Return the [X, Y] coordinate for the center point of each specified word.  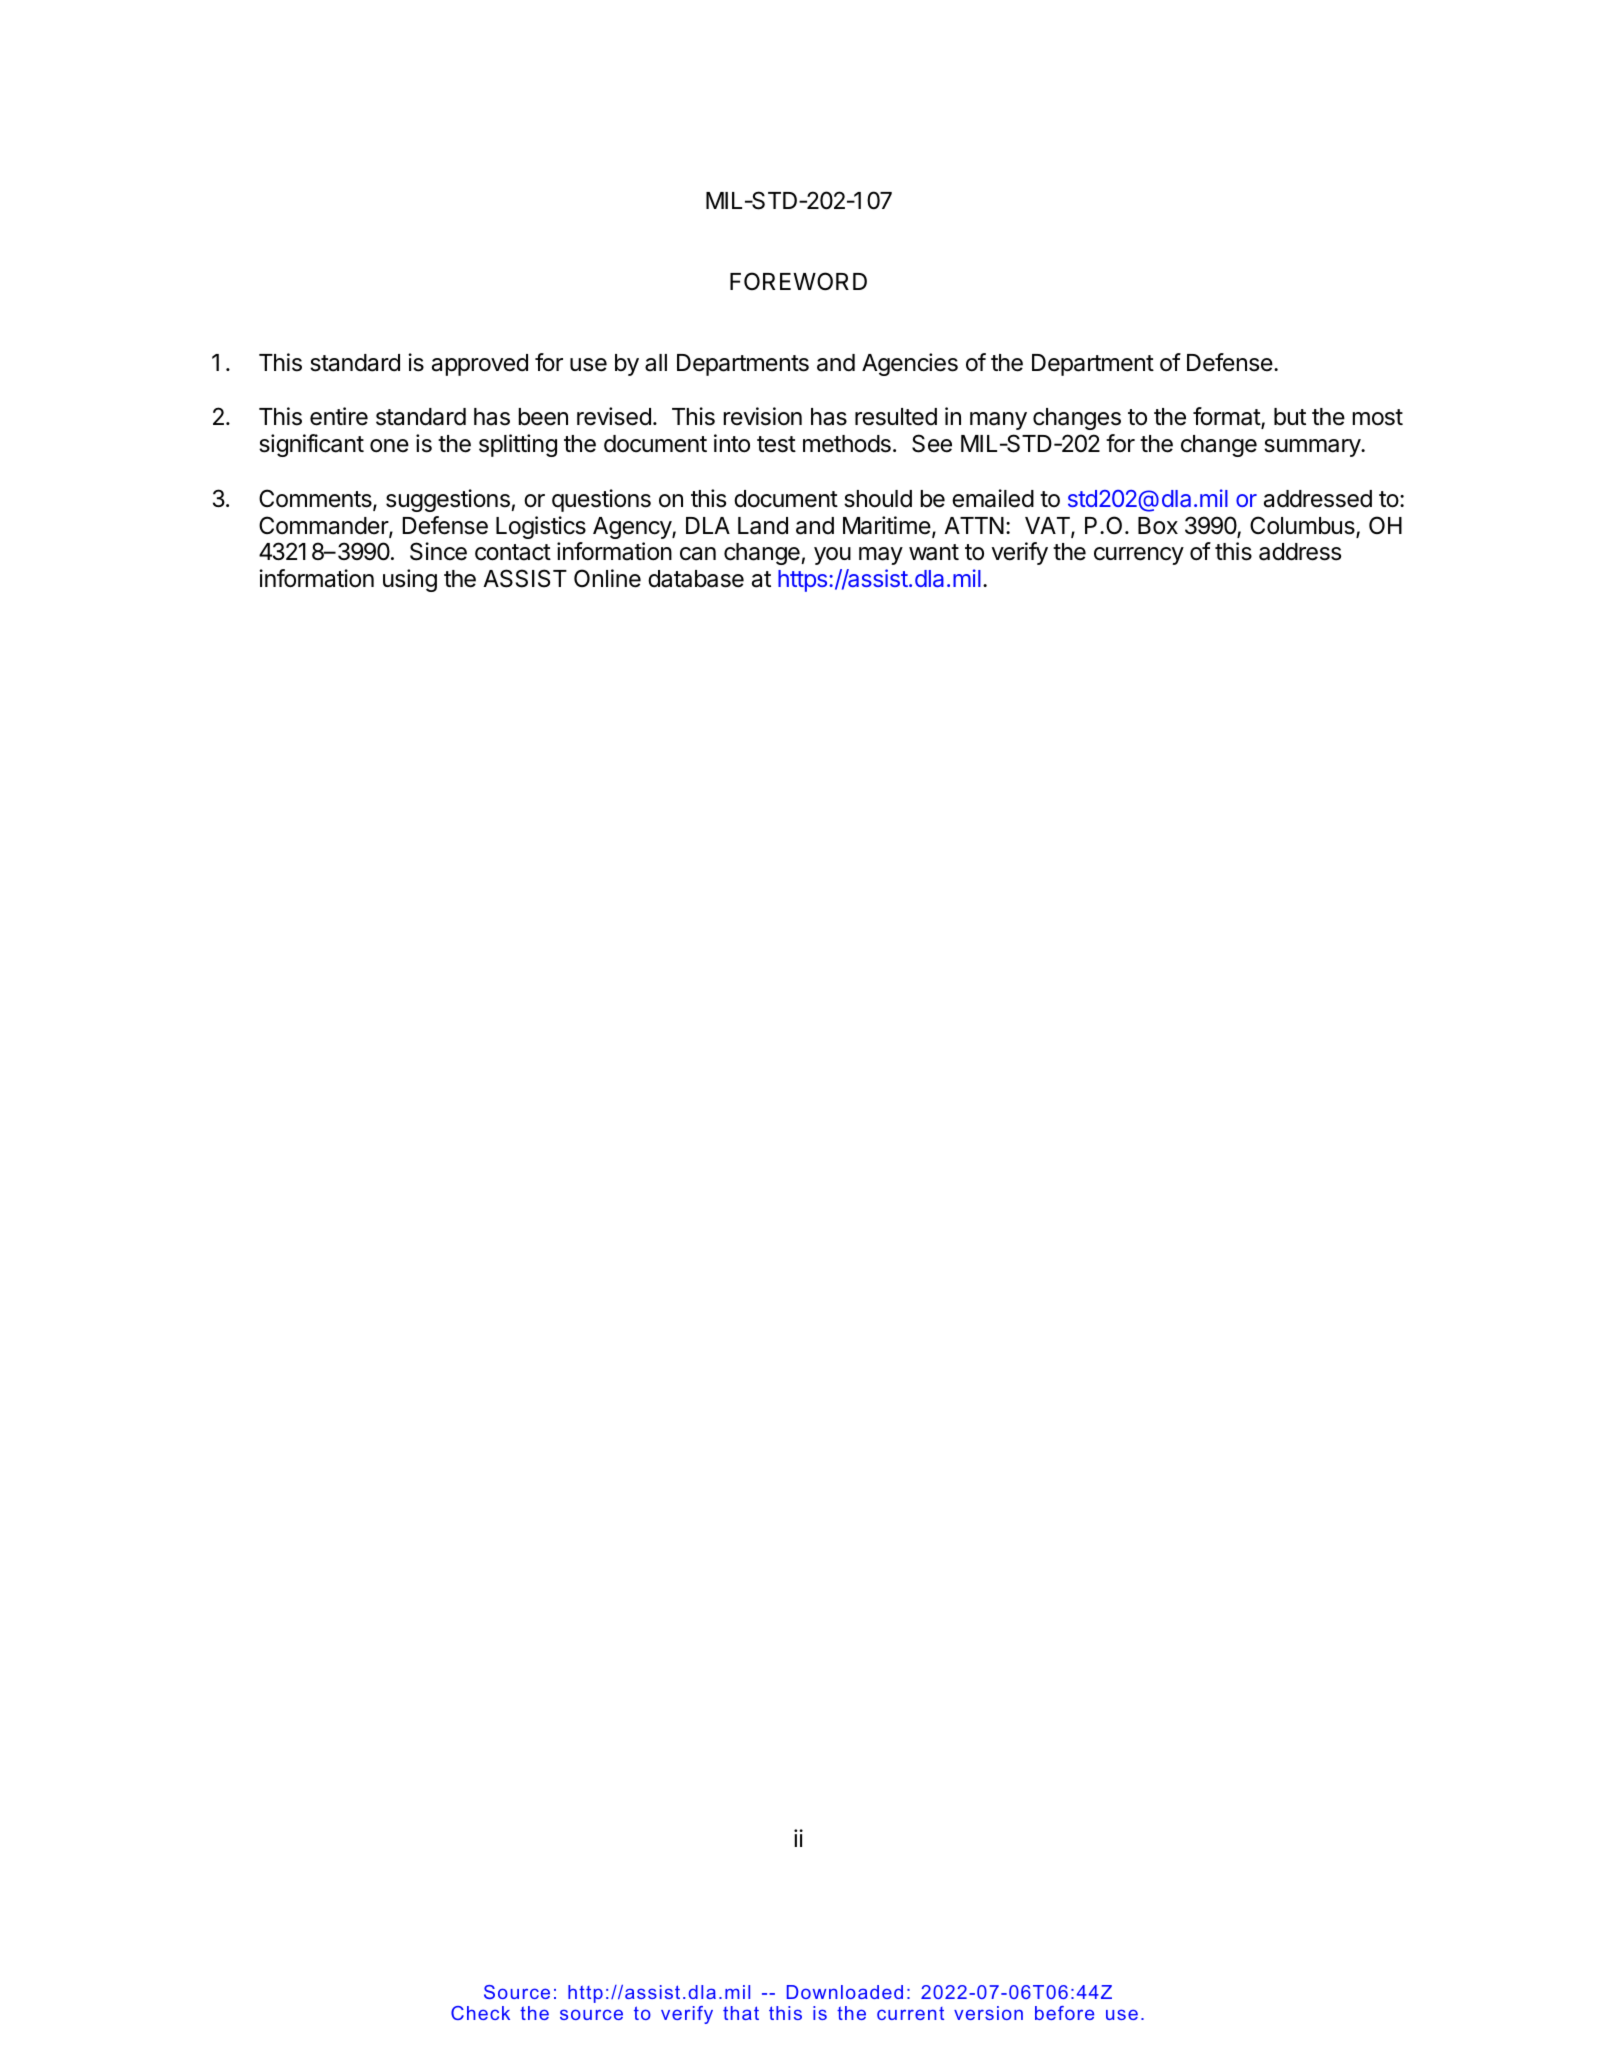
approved [480, 365]
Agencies [910, 364]
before [1064, 2013]
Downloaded [845, 1992]
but [1290, 417]
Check [480, 2013]
